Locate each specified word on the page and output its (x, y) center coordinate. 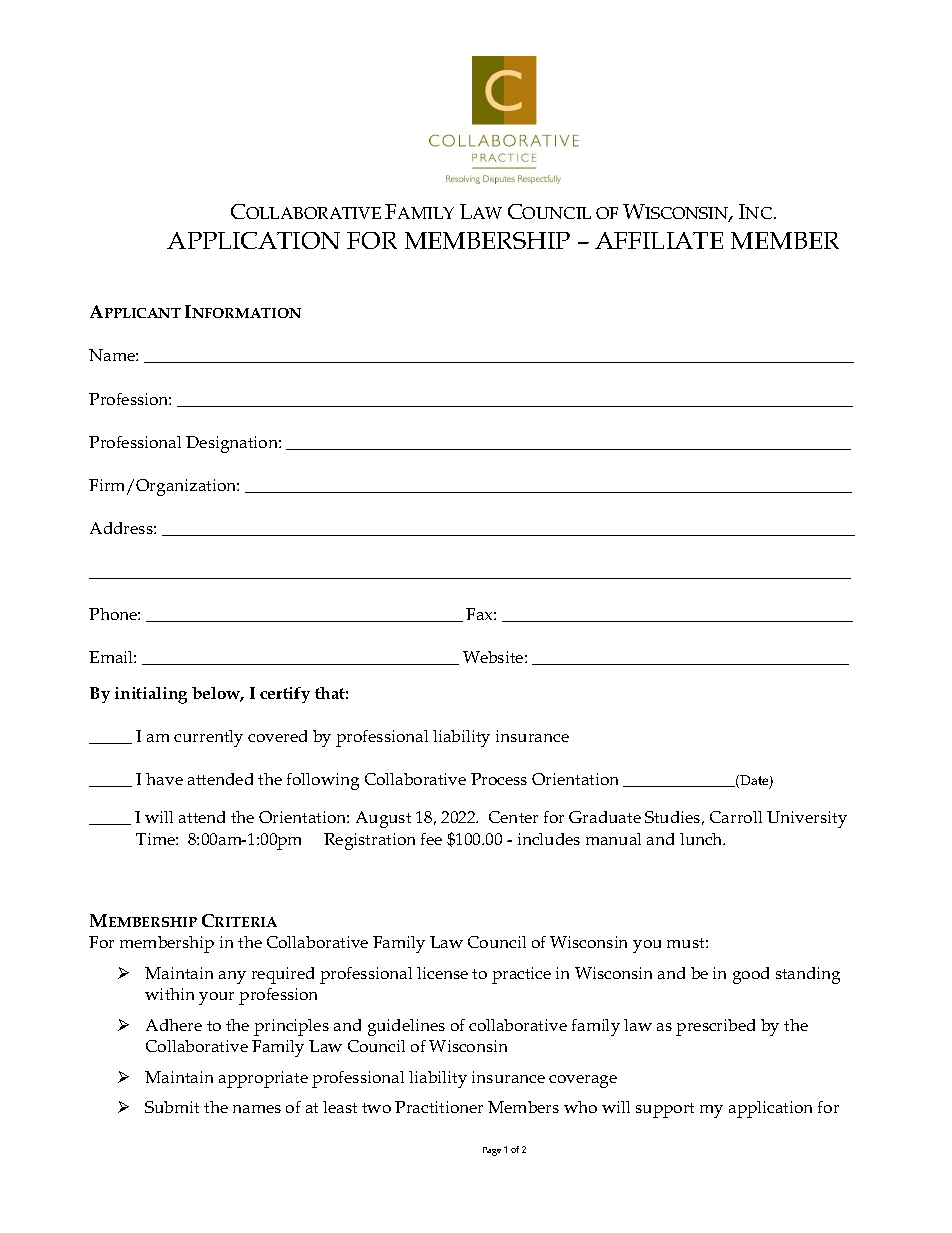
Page (492, 1151)
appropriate (263, 1079)
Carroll (736, 817)
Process (499, 779)
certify (285, 695)
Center (513, 817)
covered (277, 736)
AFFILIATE (659, 240)
